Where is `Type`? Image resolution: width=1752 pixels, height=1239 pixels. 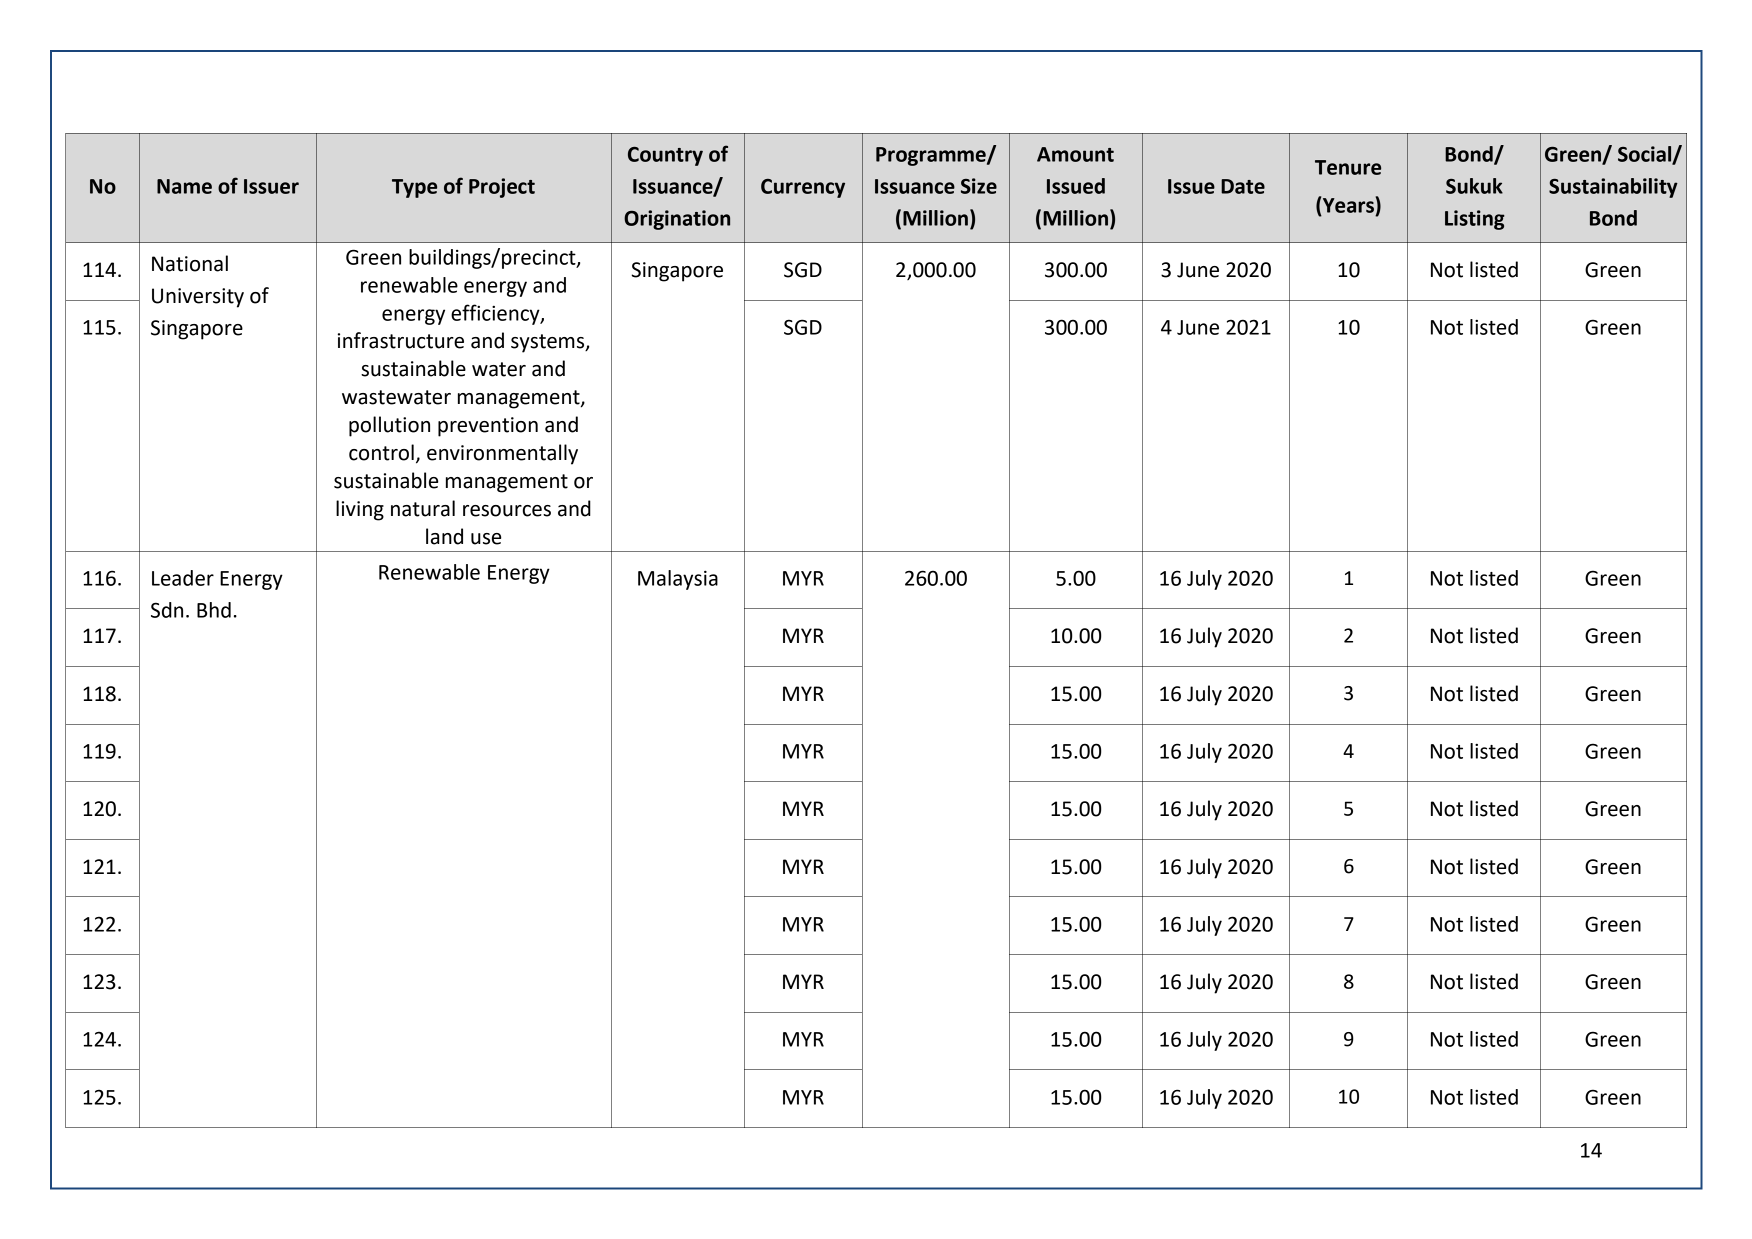 Type is located at coordinates (414, 188).
